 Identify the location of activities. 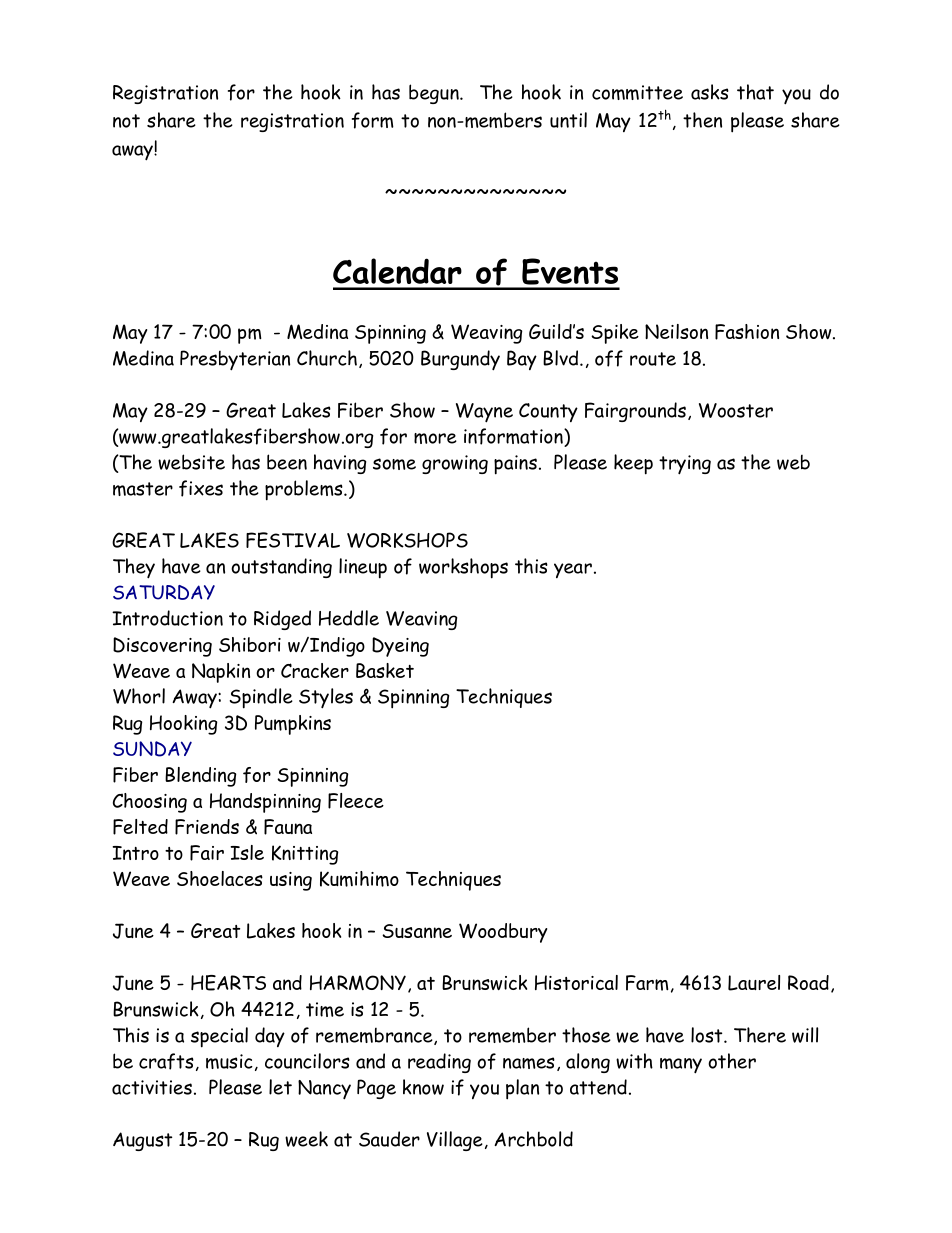
(152, 1087).
